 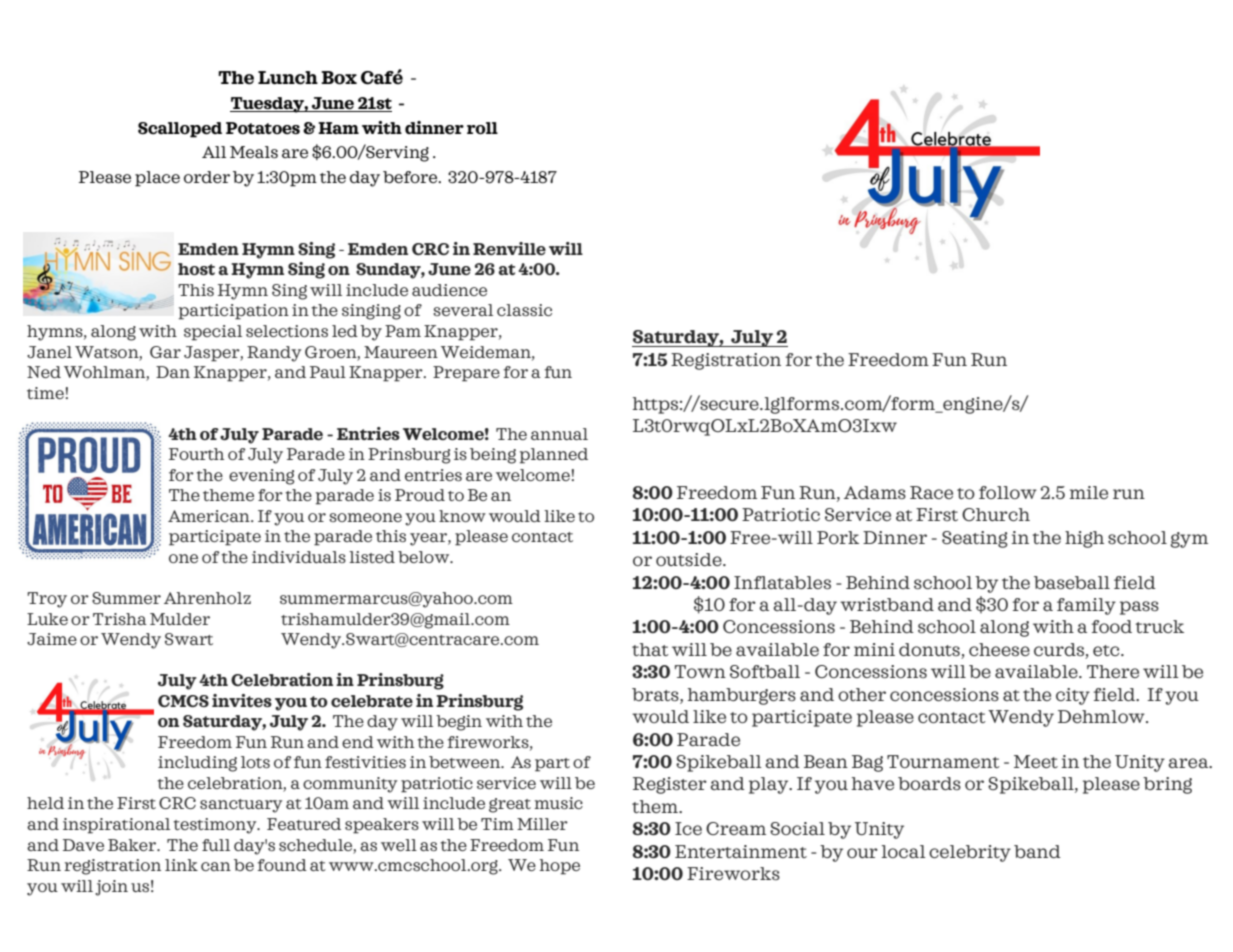 What do you see at coordinates (1113, 671) in the screenshot?
I see `There` at bounding box center [1113, 671].
